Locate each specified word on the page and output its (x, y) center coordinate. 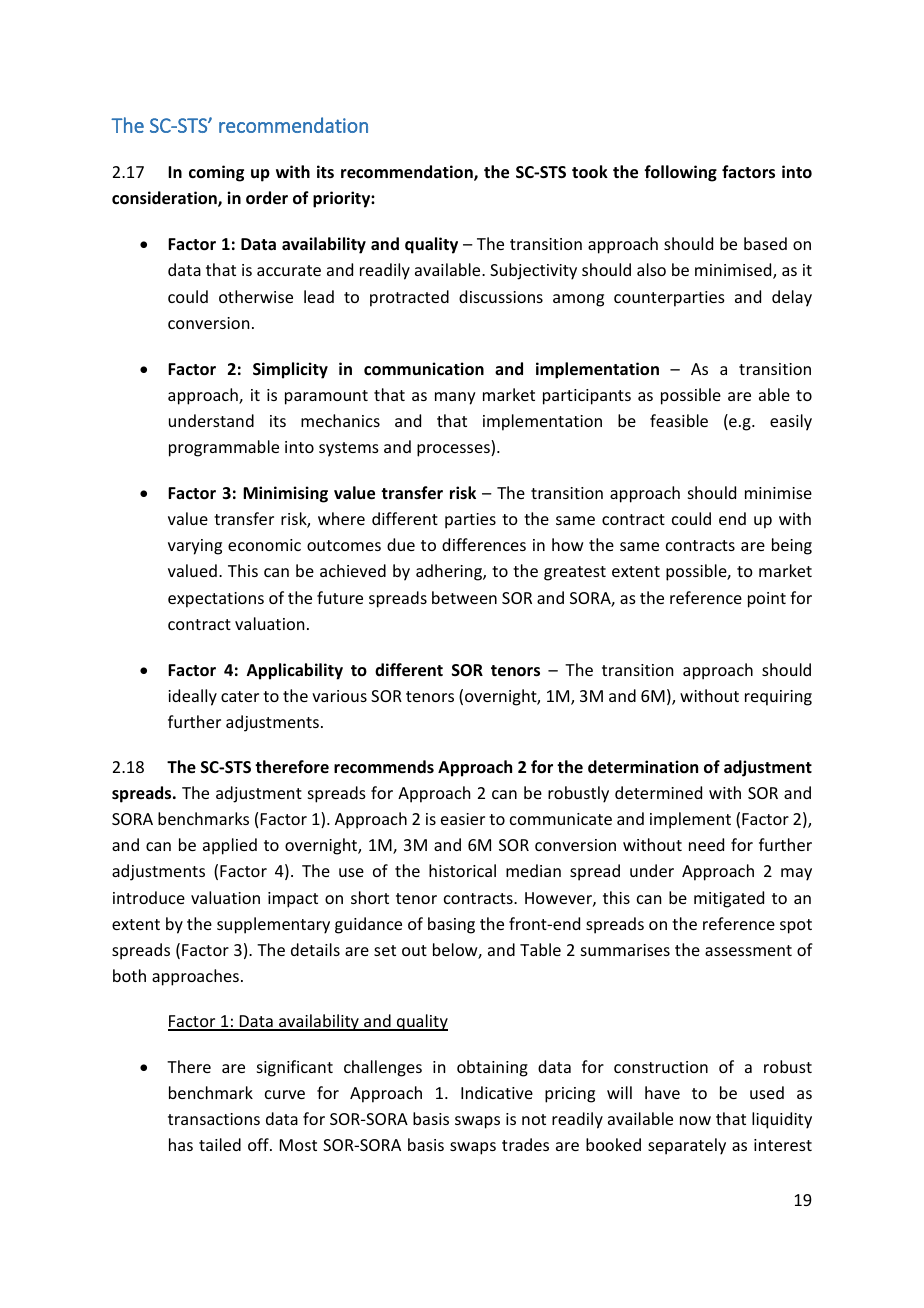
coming (216, 173)
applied (230, 846)
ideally (192, 697)
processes (454, 450)
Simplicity (290, 370)
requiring (778, 698)
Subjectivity (533, 271)
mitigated (729, 899)
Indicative (497, 1092)
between (464, 597)
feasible (679, 420)
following (680, 173)
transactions (214, 1119)
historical (462, 870)
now (695, 1120)
